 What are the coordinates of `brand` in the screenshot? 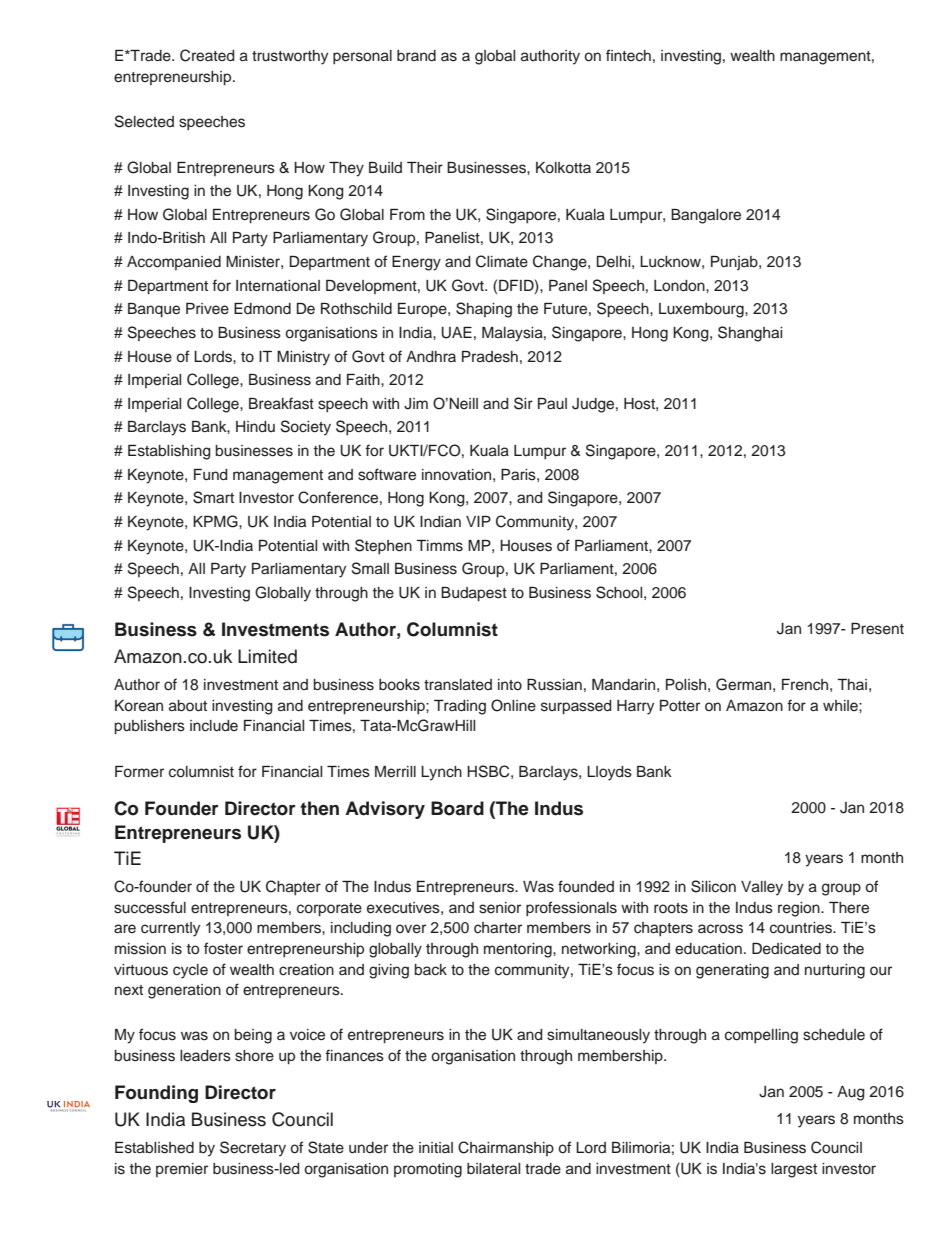 It's located at (416, 55).
